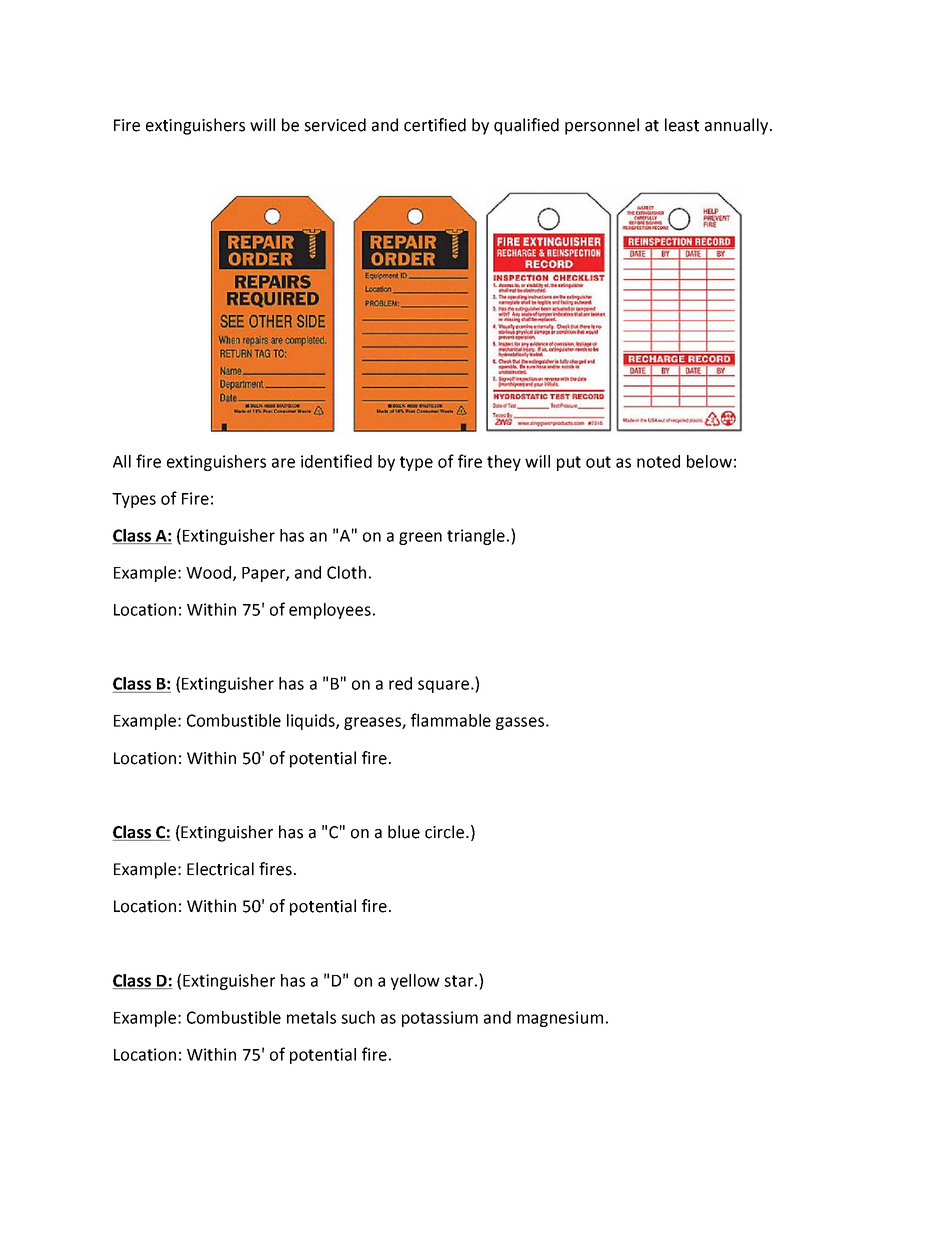 This screenshot has width=952, height=1233. I want to click on certified, so click(435, 125).
